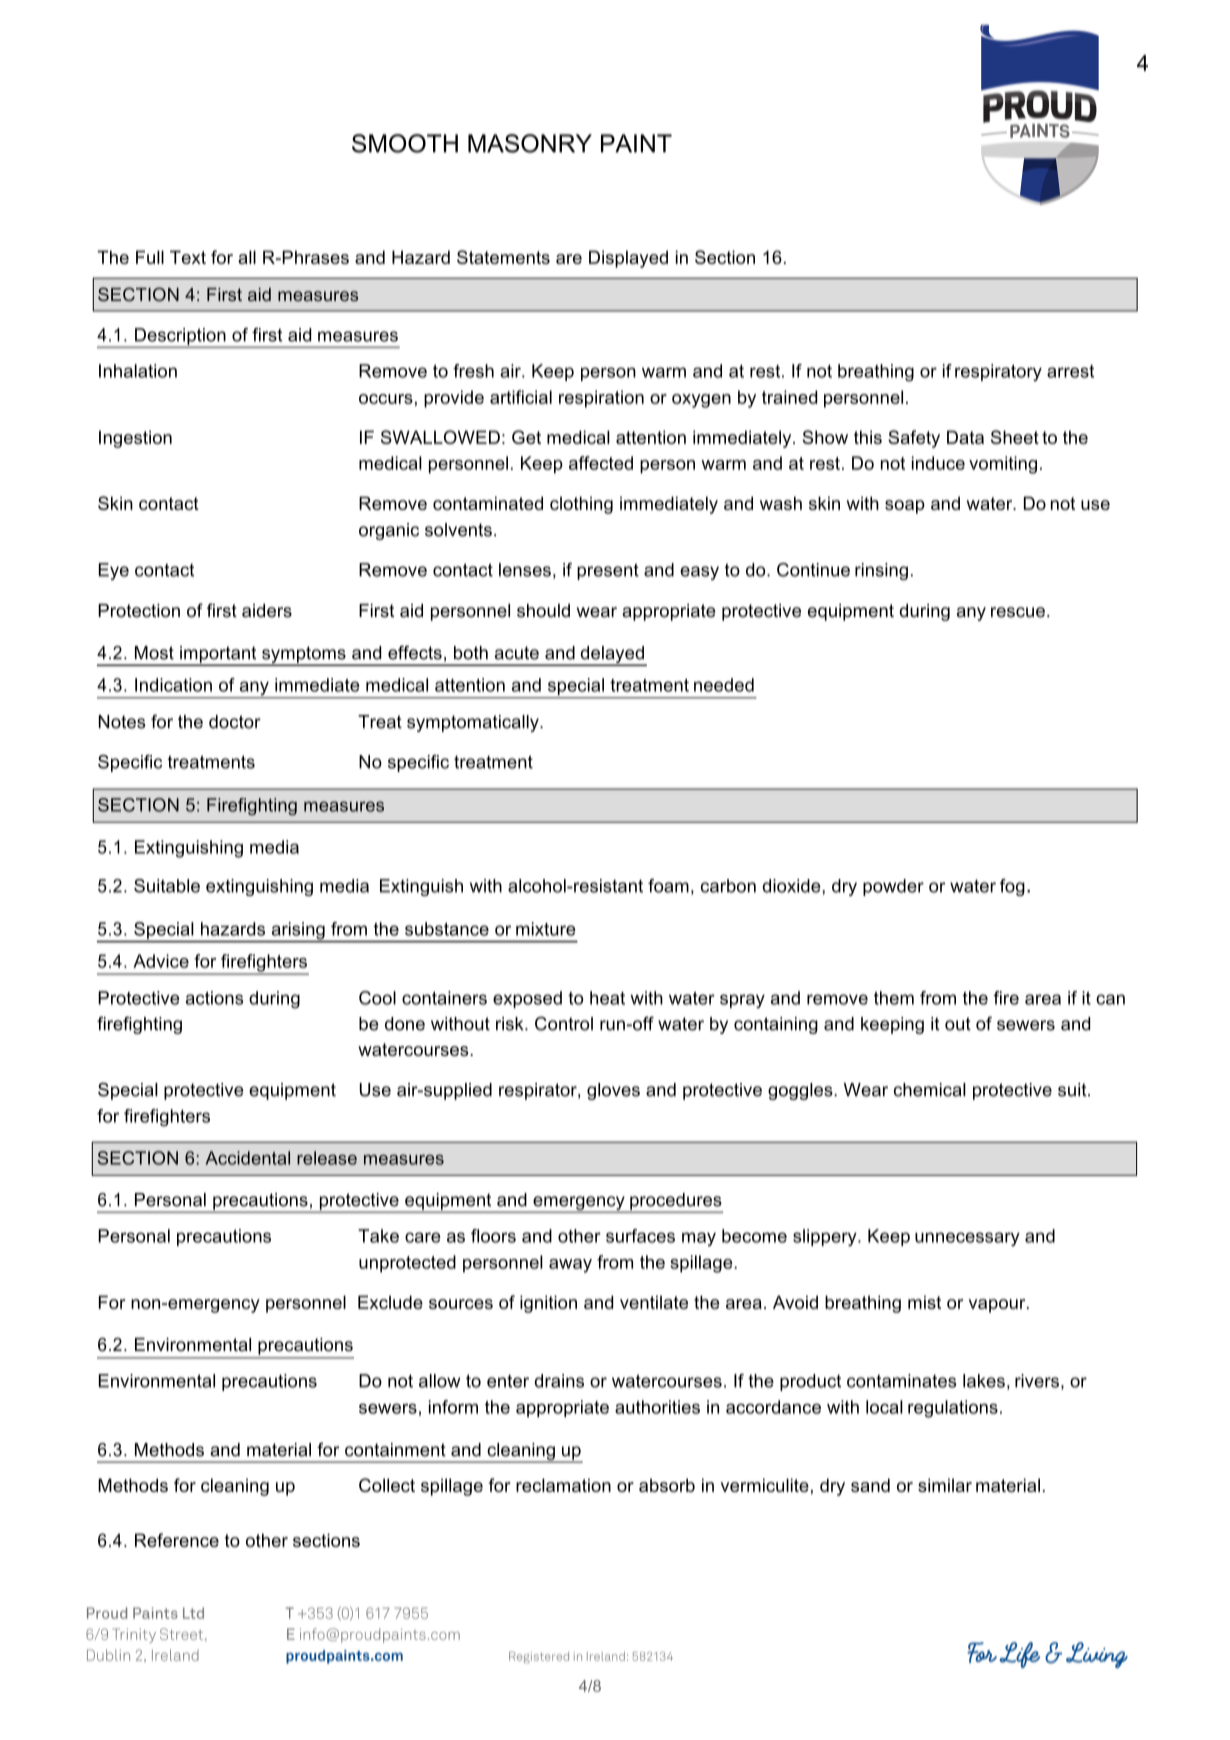 The width and height of the page is (1230, 1740). I want to click on arising, so click(298, 932).
